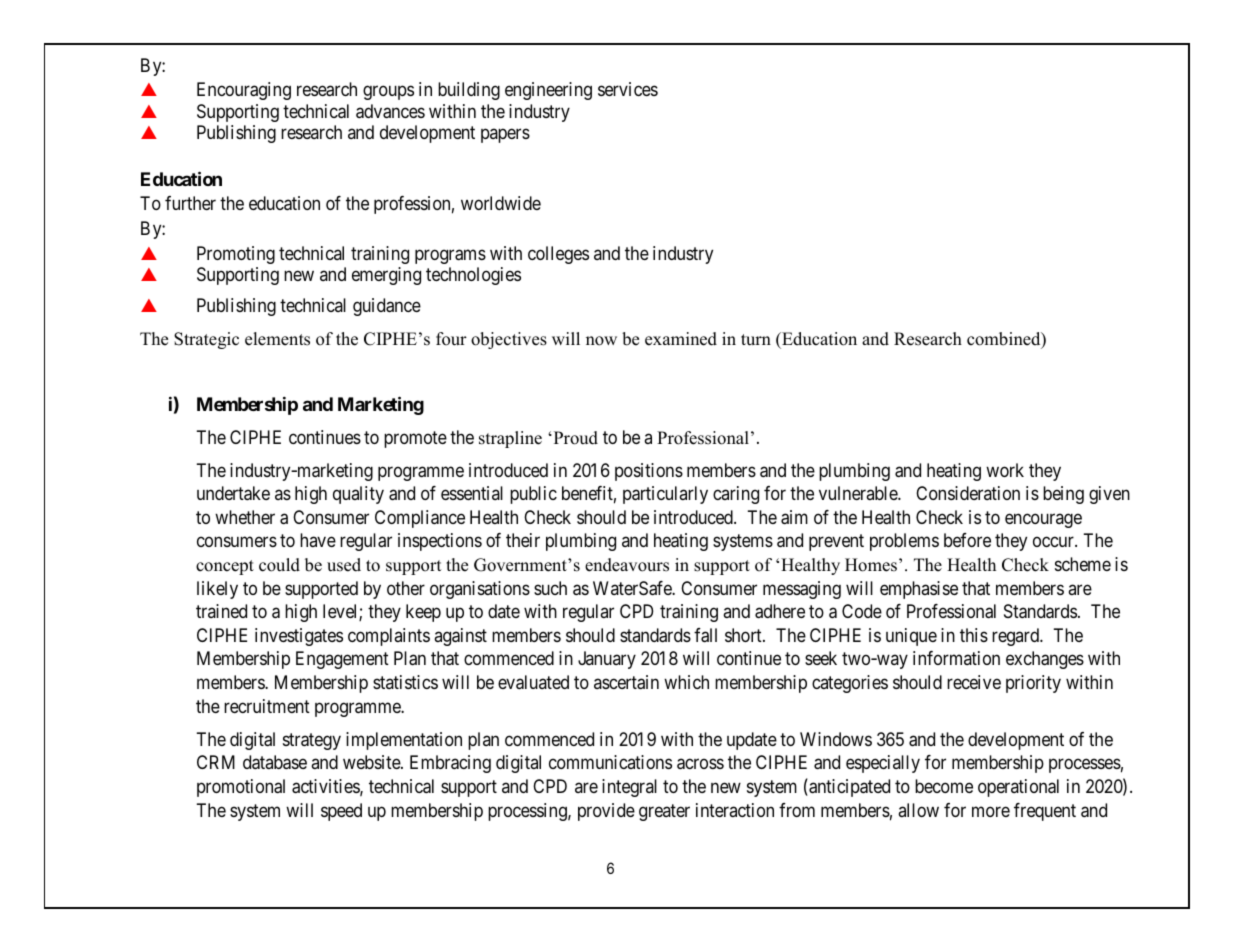  I want to click on positions, so click(649, 472).
